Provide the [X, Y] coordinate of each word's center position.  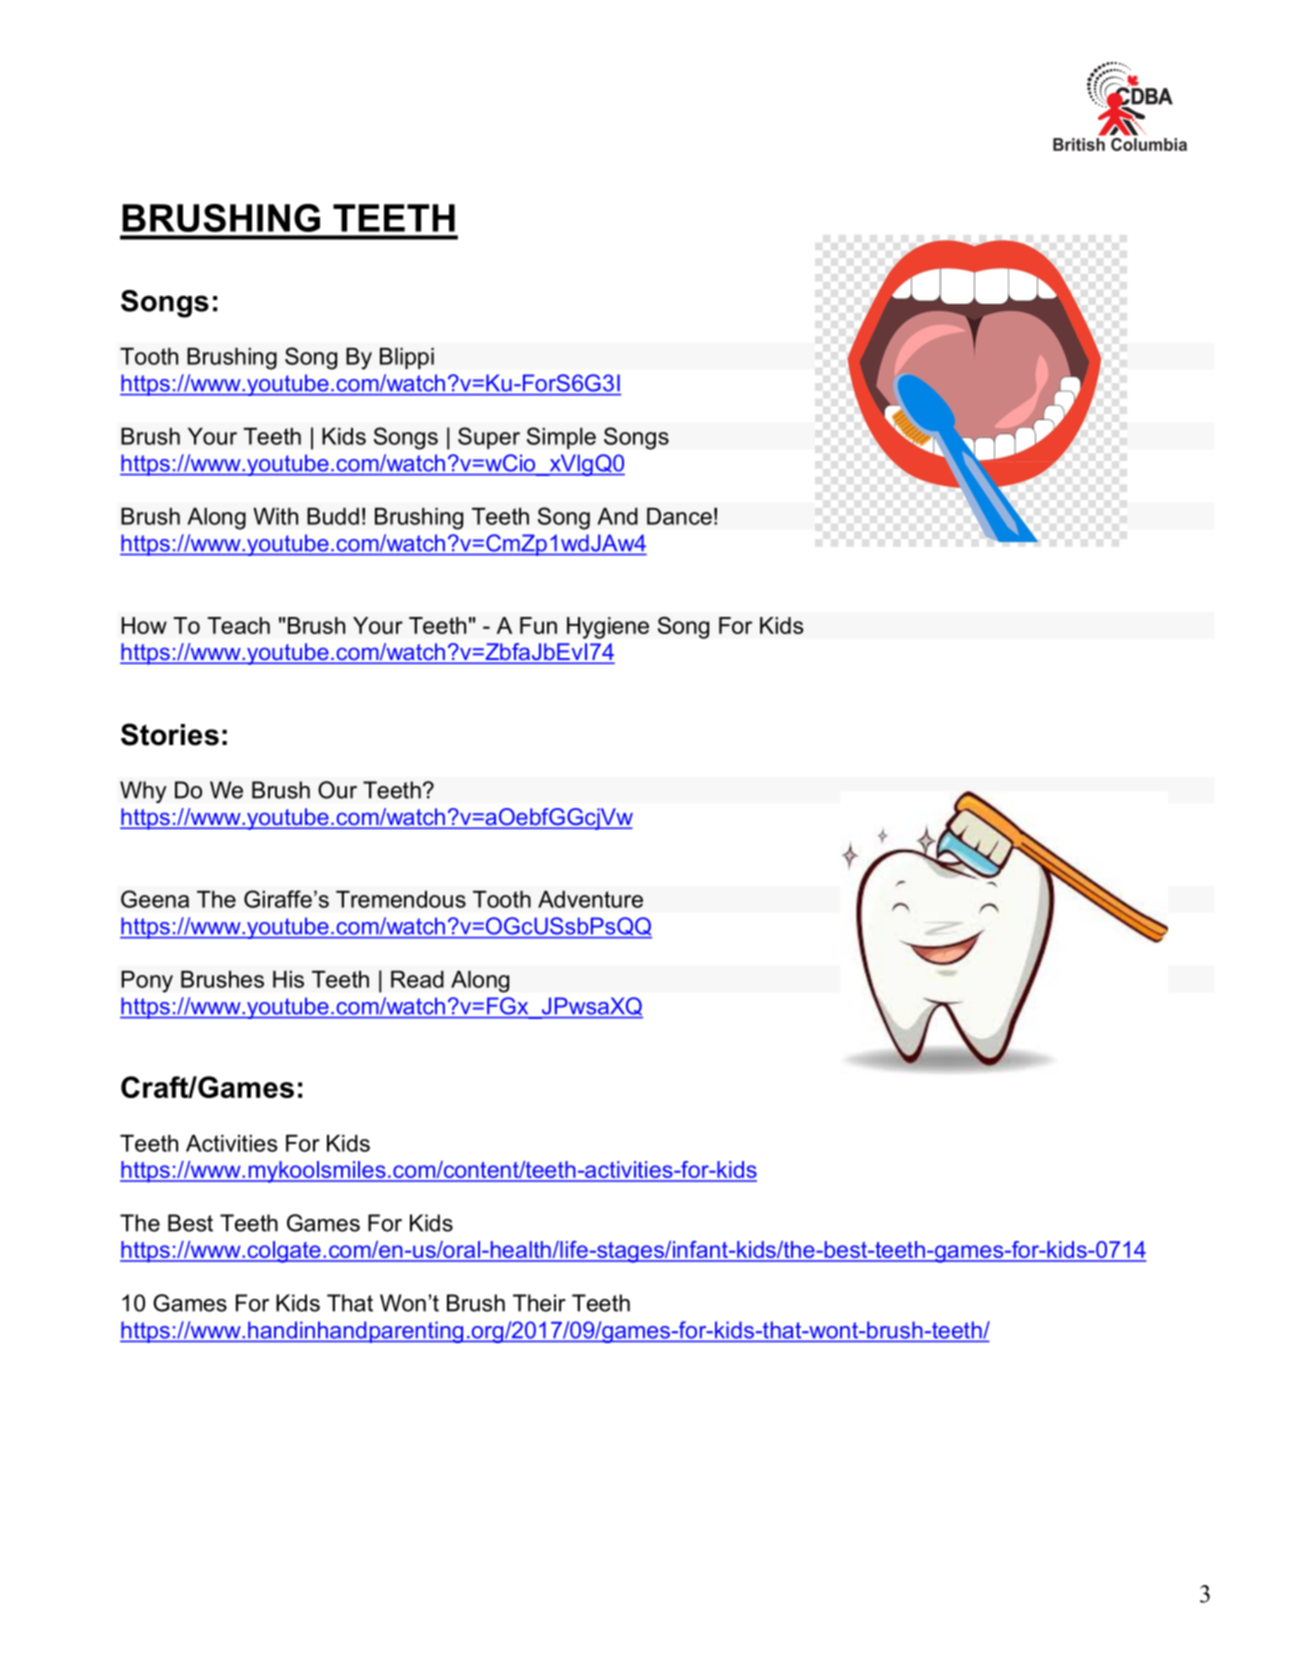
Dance [679, 516]
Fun [538, 625]
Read [417, 979]
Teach [238, 625]
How [144, 625]
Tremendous [401, 899]
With [275, 516]
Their [539, 1303]
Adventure [590, 899]
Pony [147, 982]
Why [143, 792]
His [288, 979]
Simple [561, 438]
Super [489, 438]
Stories [170, 734]
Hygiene [608, 628]
